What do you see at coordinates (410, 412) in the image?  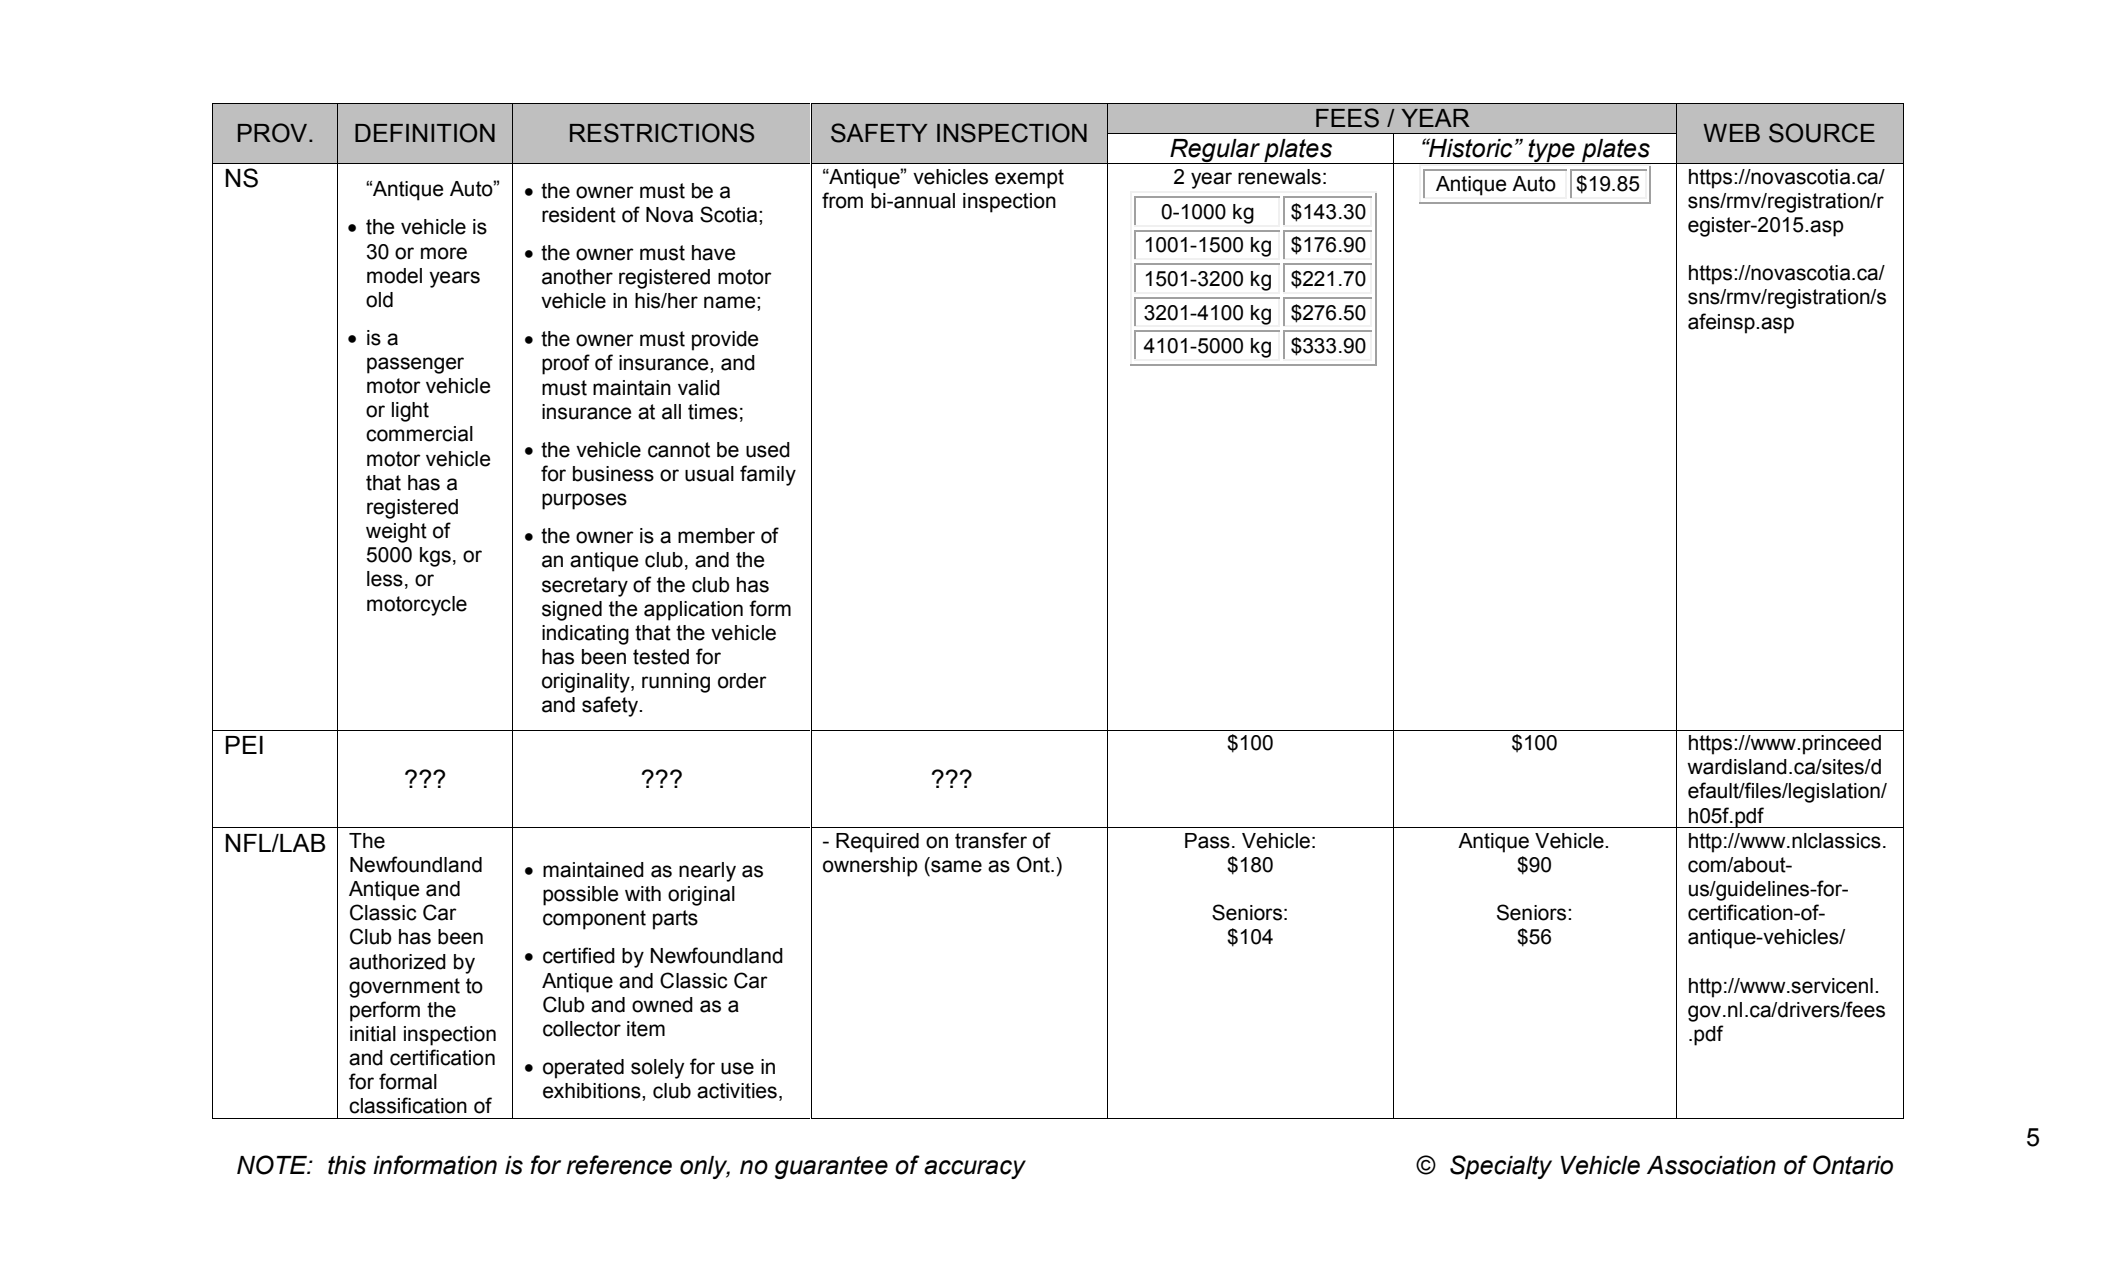 I see `light` at bounding box center [410, 412].
